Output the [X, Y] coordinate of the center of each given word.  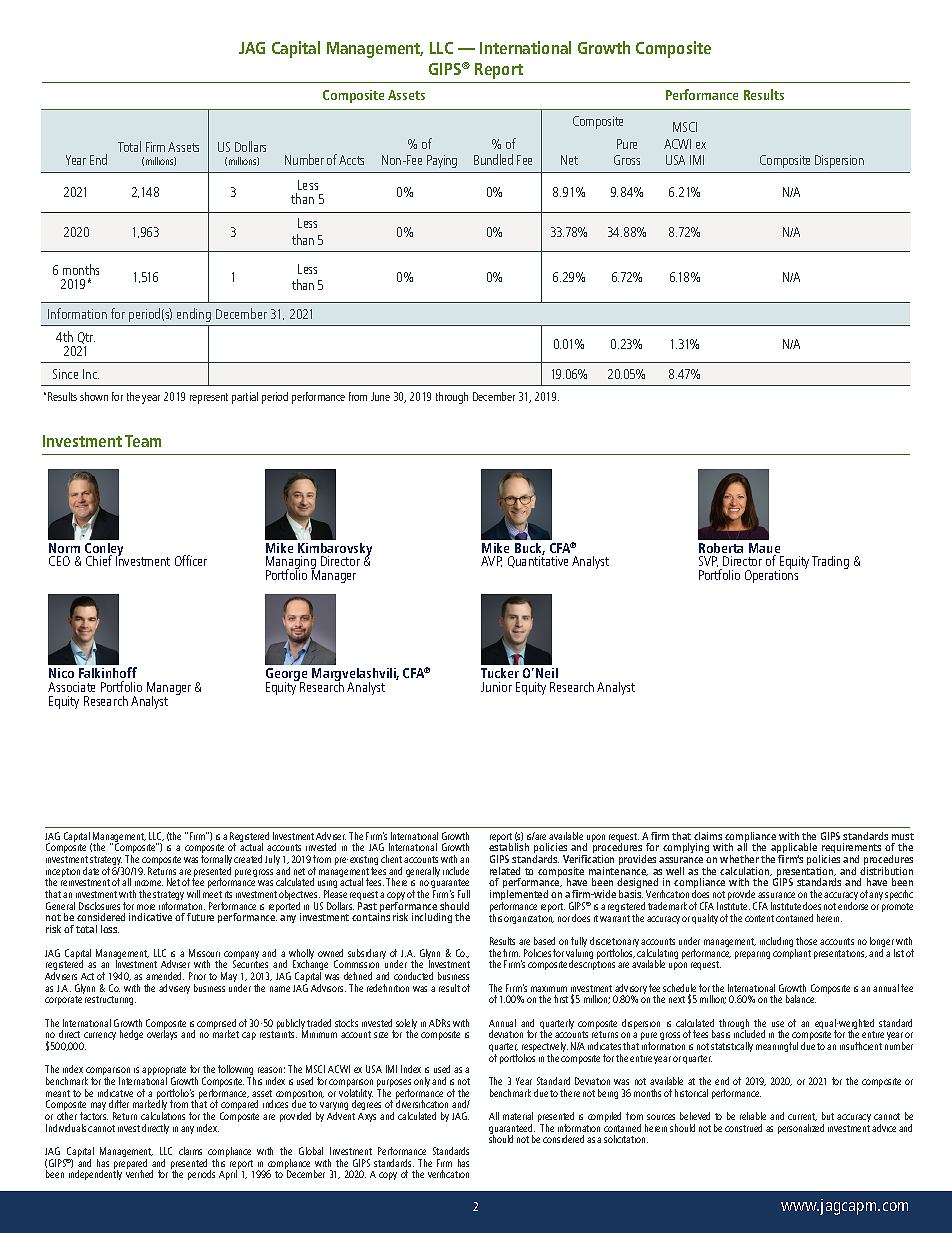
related [505, 871]
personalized [801, 1129]
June [380, 396]
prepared [130, 1165]
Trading [830, 562]
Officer [191, 560]
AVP [491, 561]
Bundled [493, 159]
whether [739, 859]
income [149, 883]
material [518, 1116]
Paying [442, 161]
